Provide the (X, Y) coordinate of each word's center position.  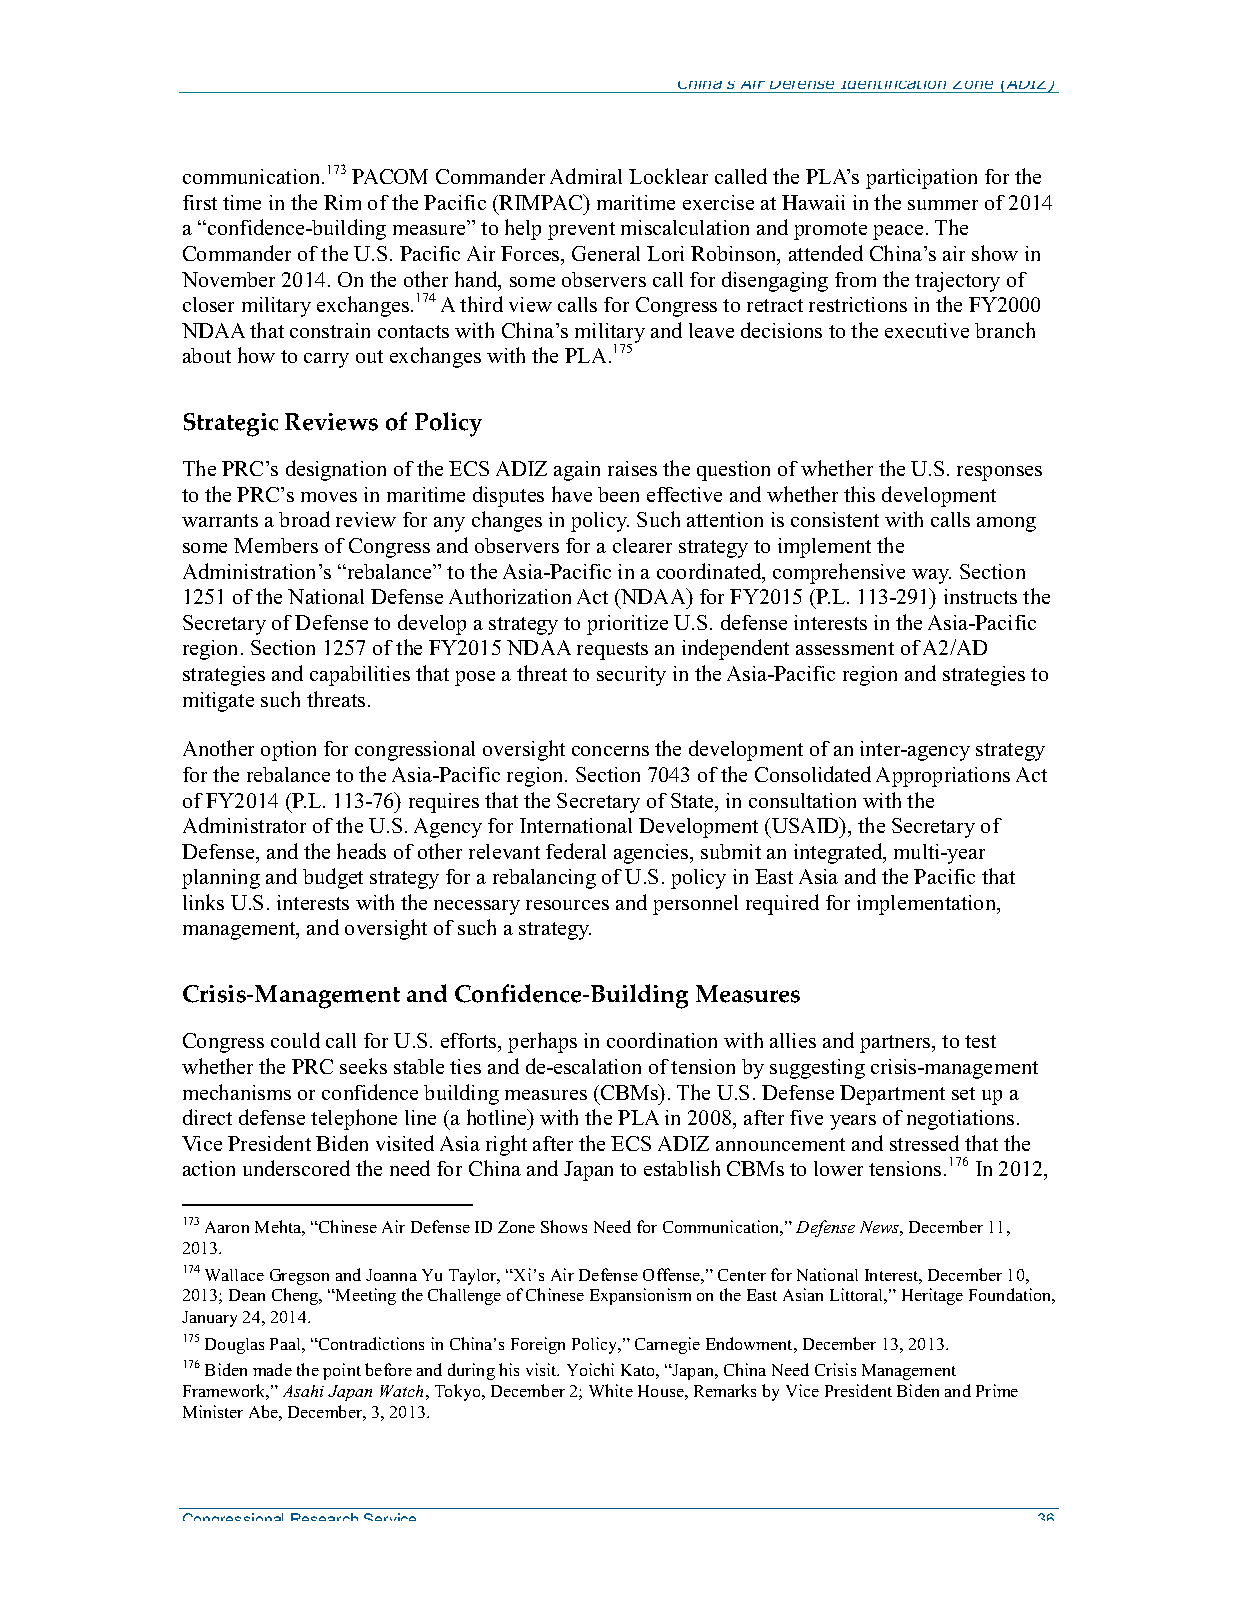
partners (896, 1044)
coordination (662, 1040)
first (200, 202)
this (859, 494)
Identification (893, 85)
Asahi (303, 1391)
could (295, 1040)
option (288, 751)
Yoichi (590, 1369)
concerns (610, 751)
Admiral (586, 176)
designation (336, 470)
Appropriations (943, 777)
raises (632, 468)
